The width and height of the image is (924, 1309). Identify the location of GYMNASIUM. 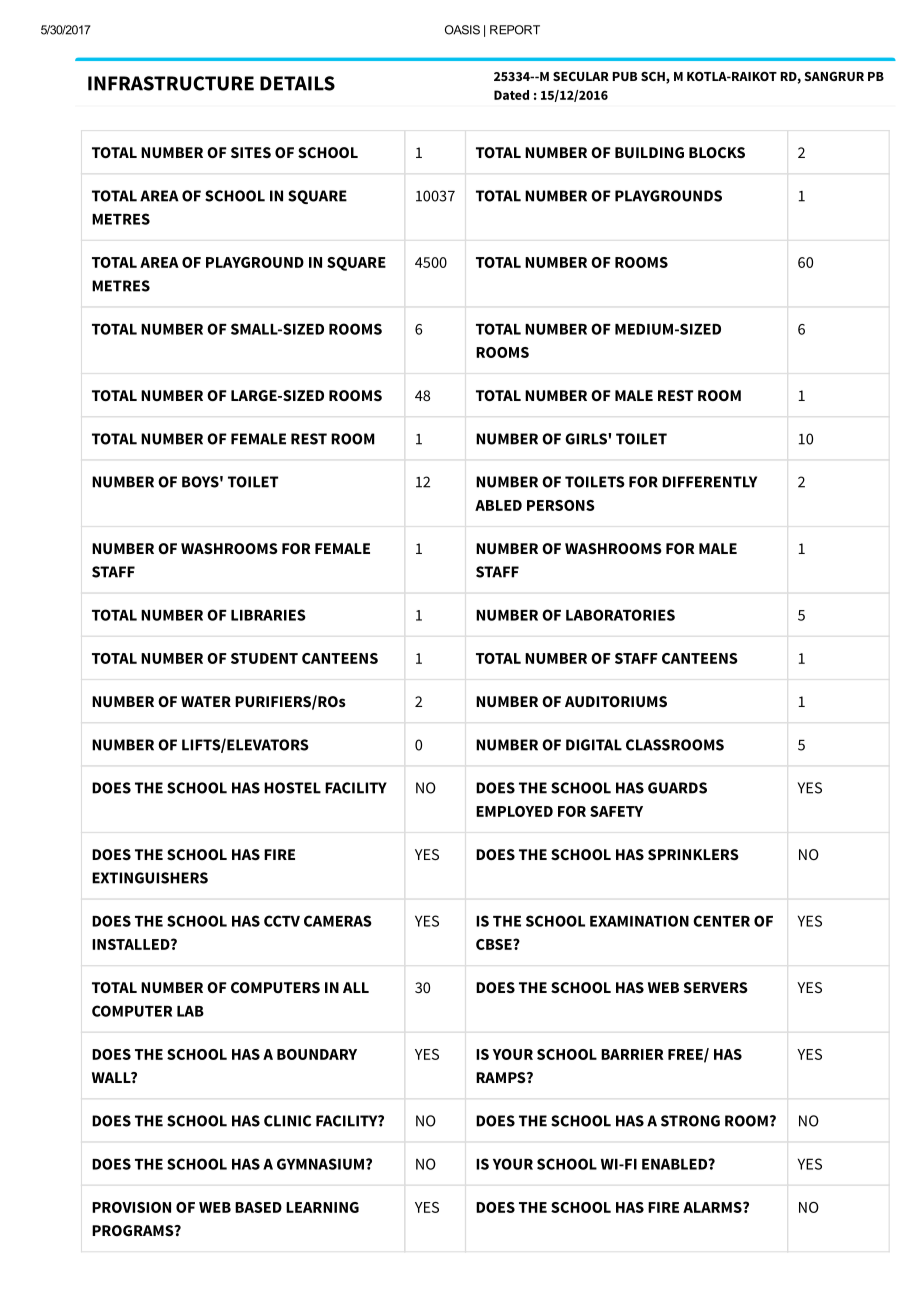
(322, 1164).
